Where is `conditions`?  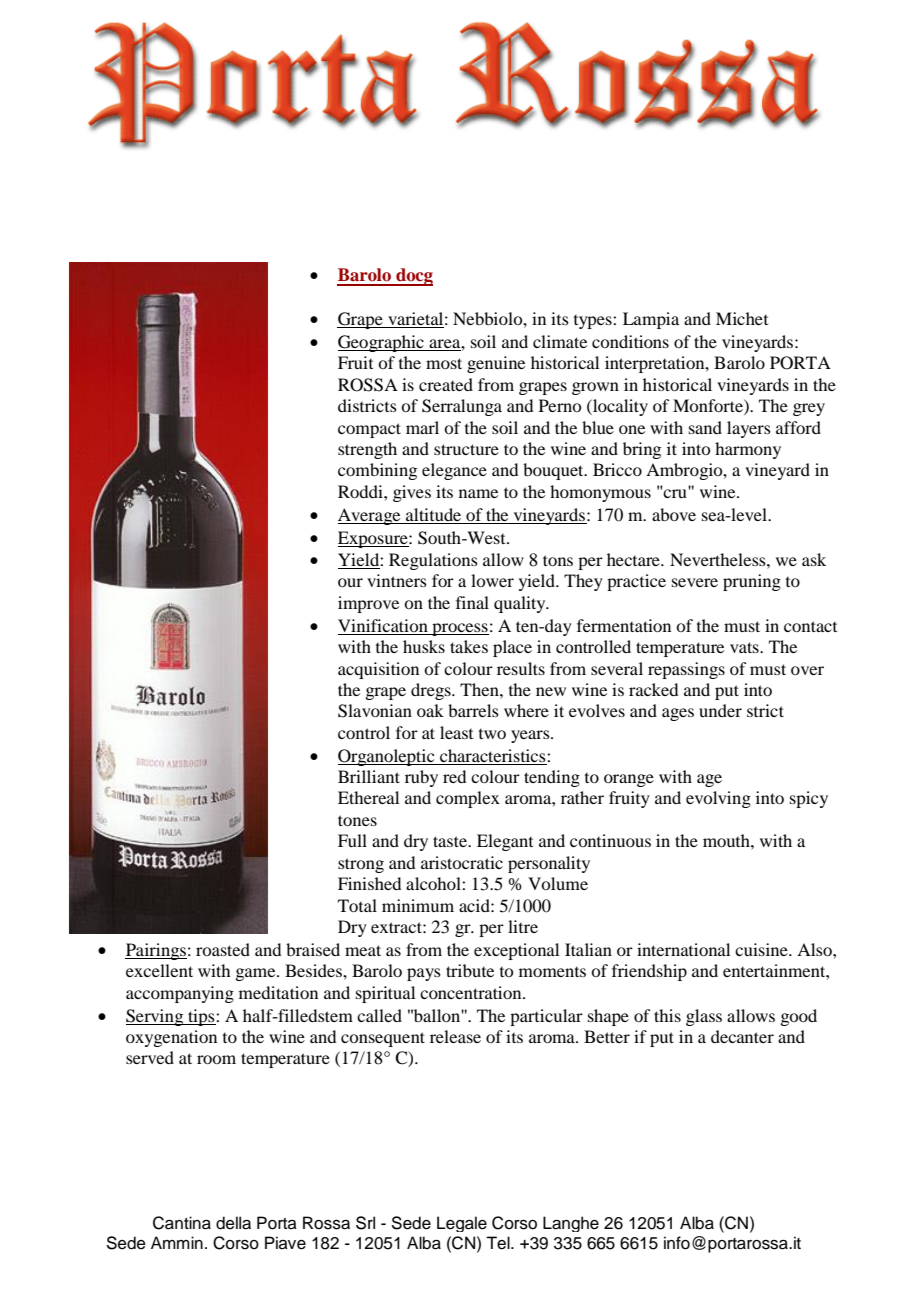
conditions is located at coordinates (630, 341).
